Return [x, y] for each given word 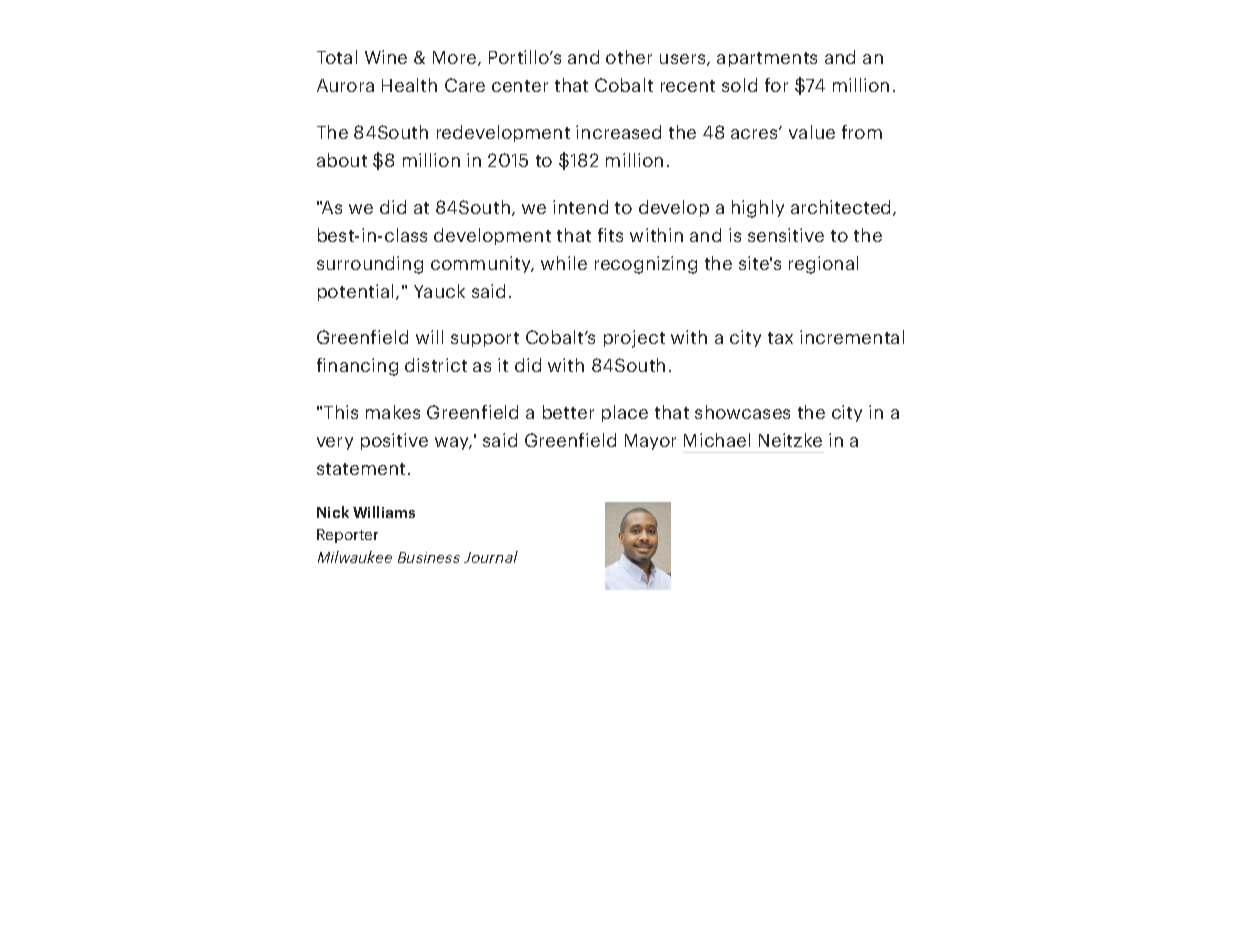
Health [409, 85]
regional [823, 265]
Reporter [347, 536]
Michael [717, 440]
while [564, 263]
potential [355, 292]
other [629, 57]
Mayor [650, 442]
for [776, 85]
